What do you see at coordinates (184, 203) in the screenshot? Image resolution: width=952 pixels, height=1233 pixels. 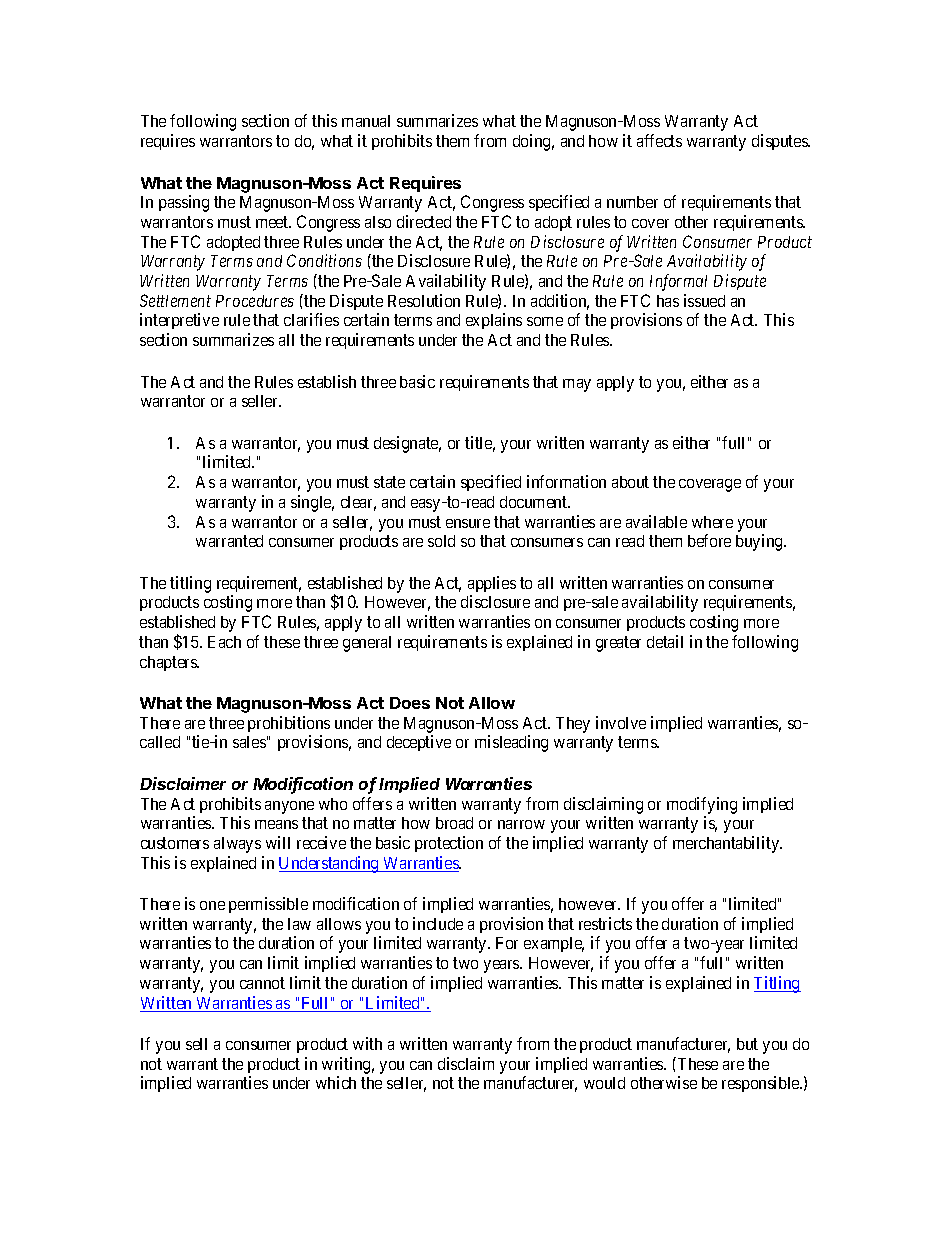 I see `passing` at bounding box center [184, 203].
